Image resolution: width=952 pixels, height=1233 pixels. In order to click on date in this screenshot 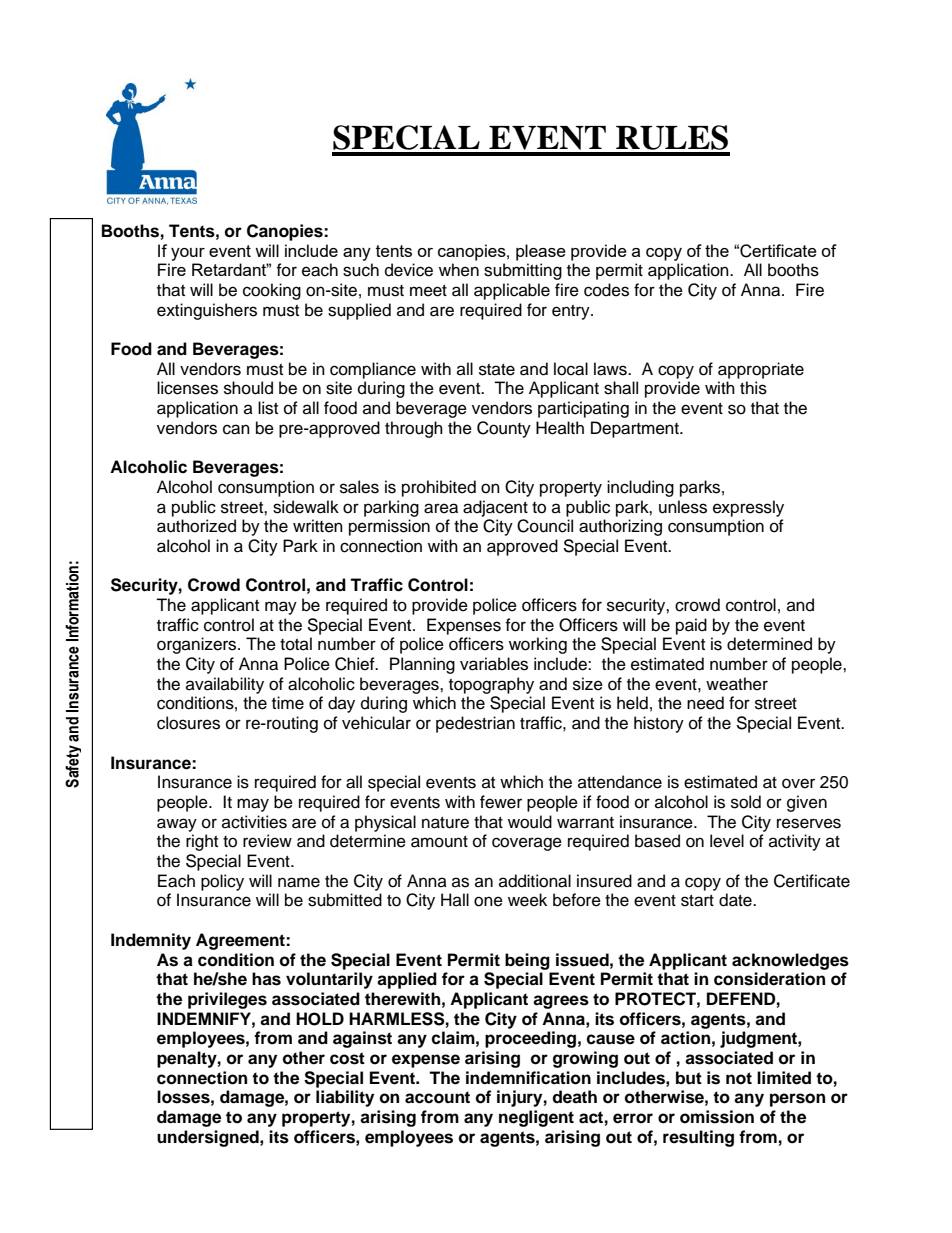, I will do `click(736, 900)`.
